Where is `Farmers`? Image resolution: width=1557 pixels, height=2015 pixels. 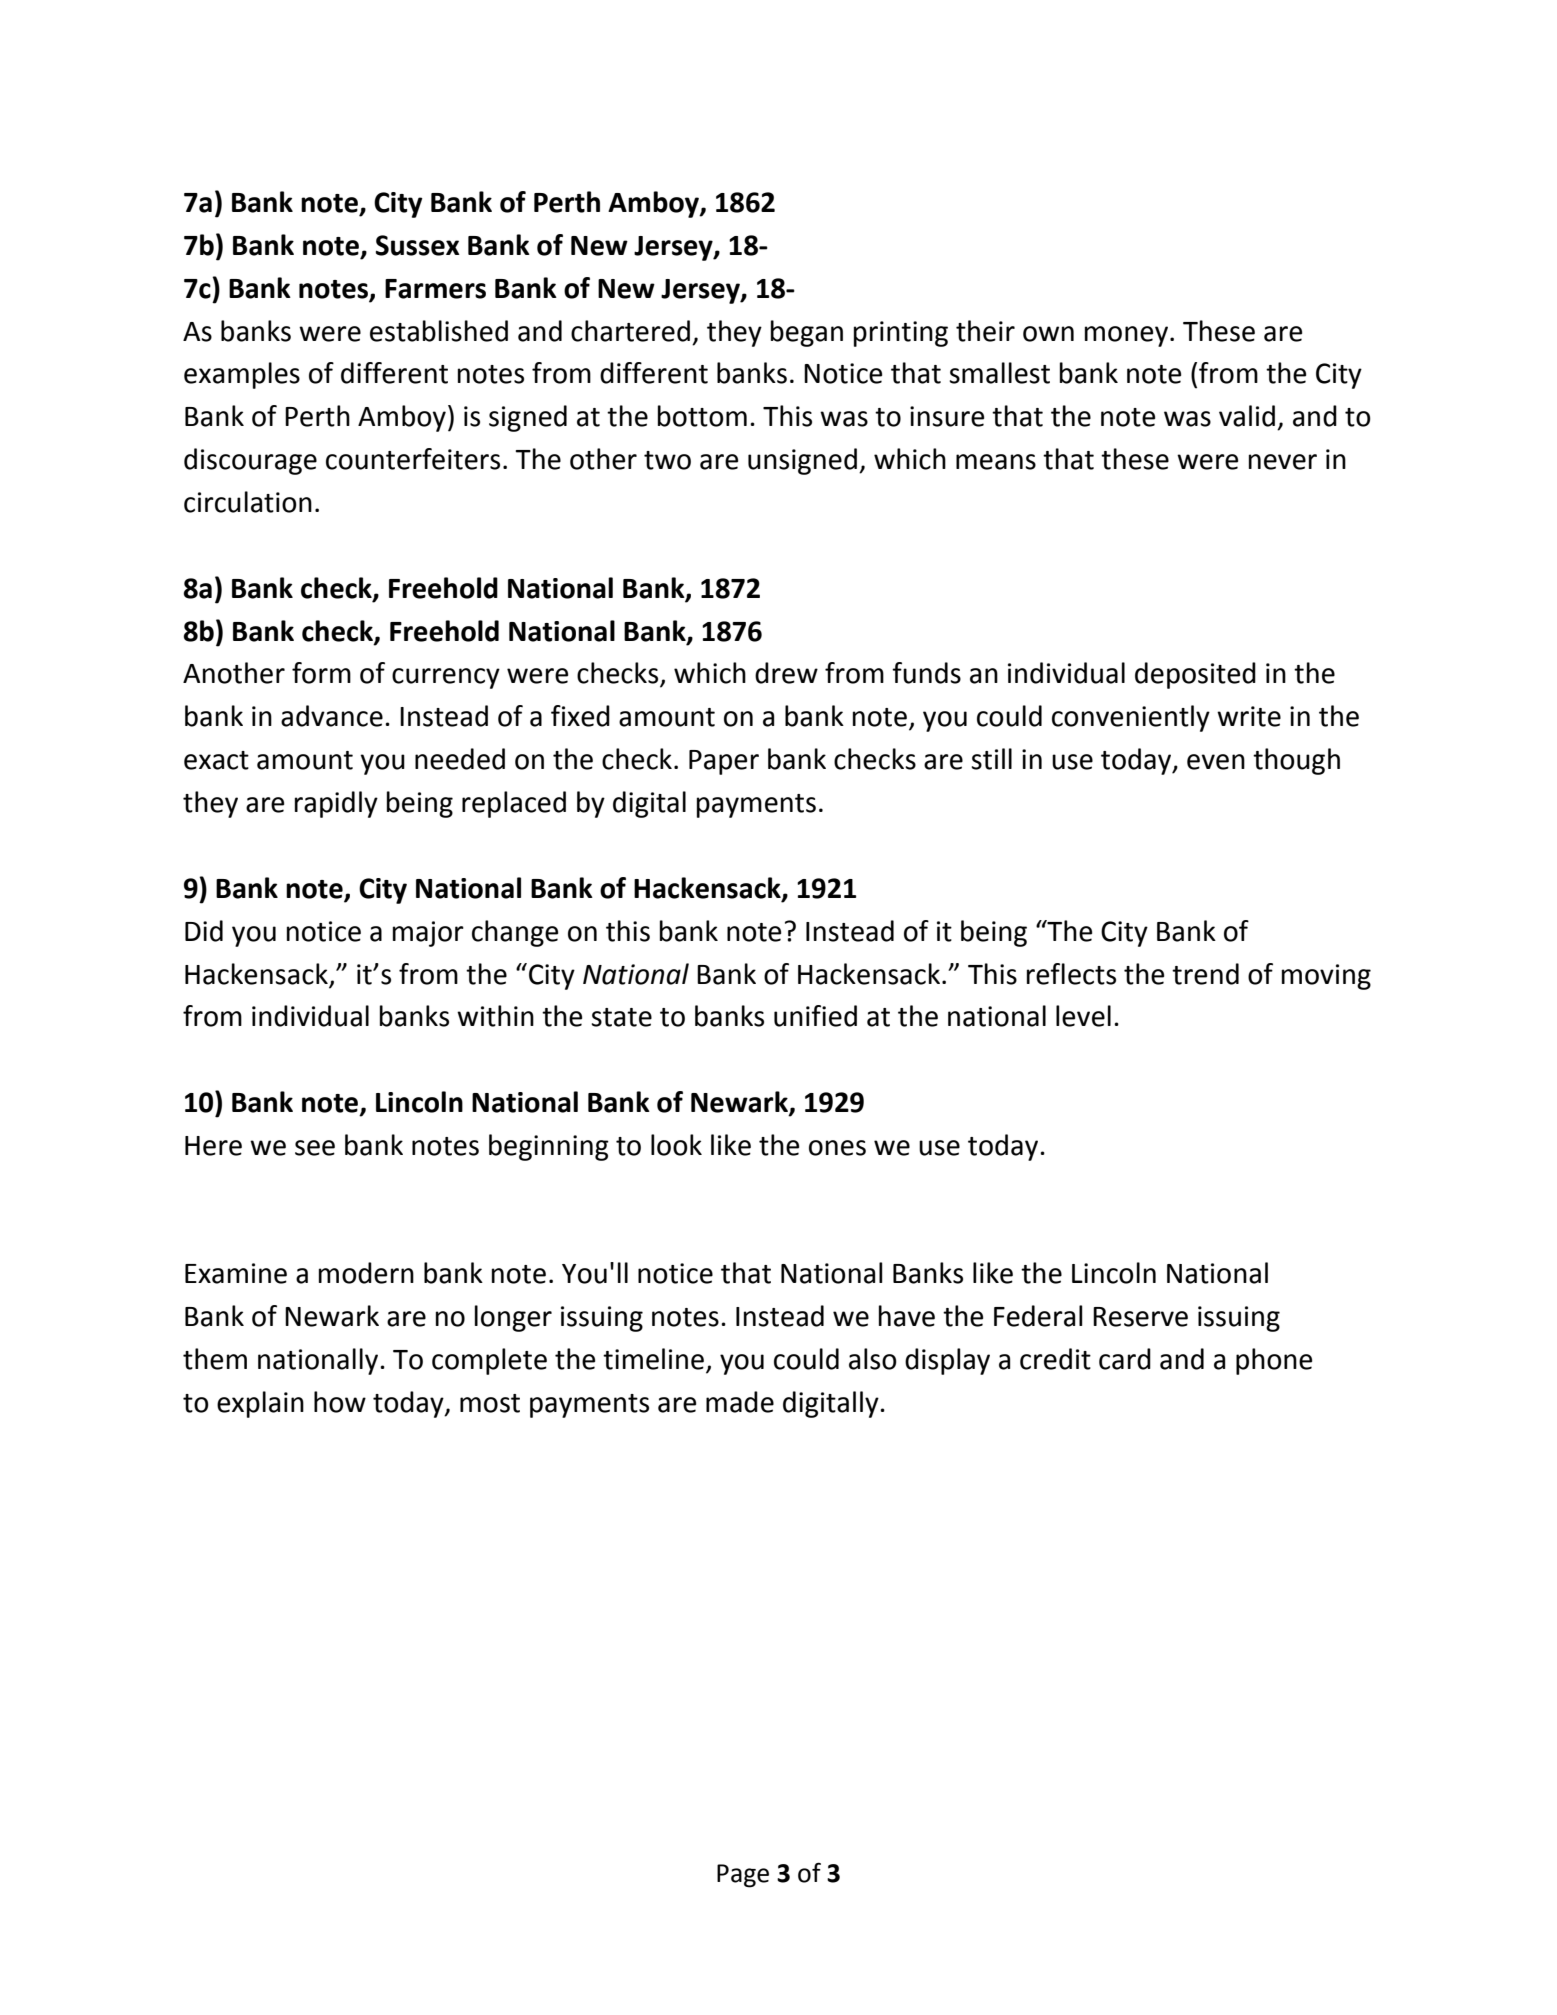
Farmers is located at coordinates (435, 289).
